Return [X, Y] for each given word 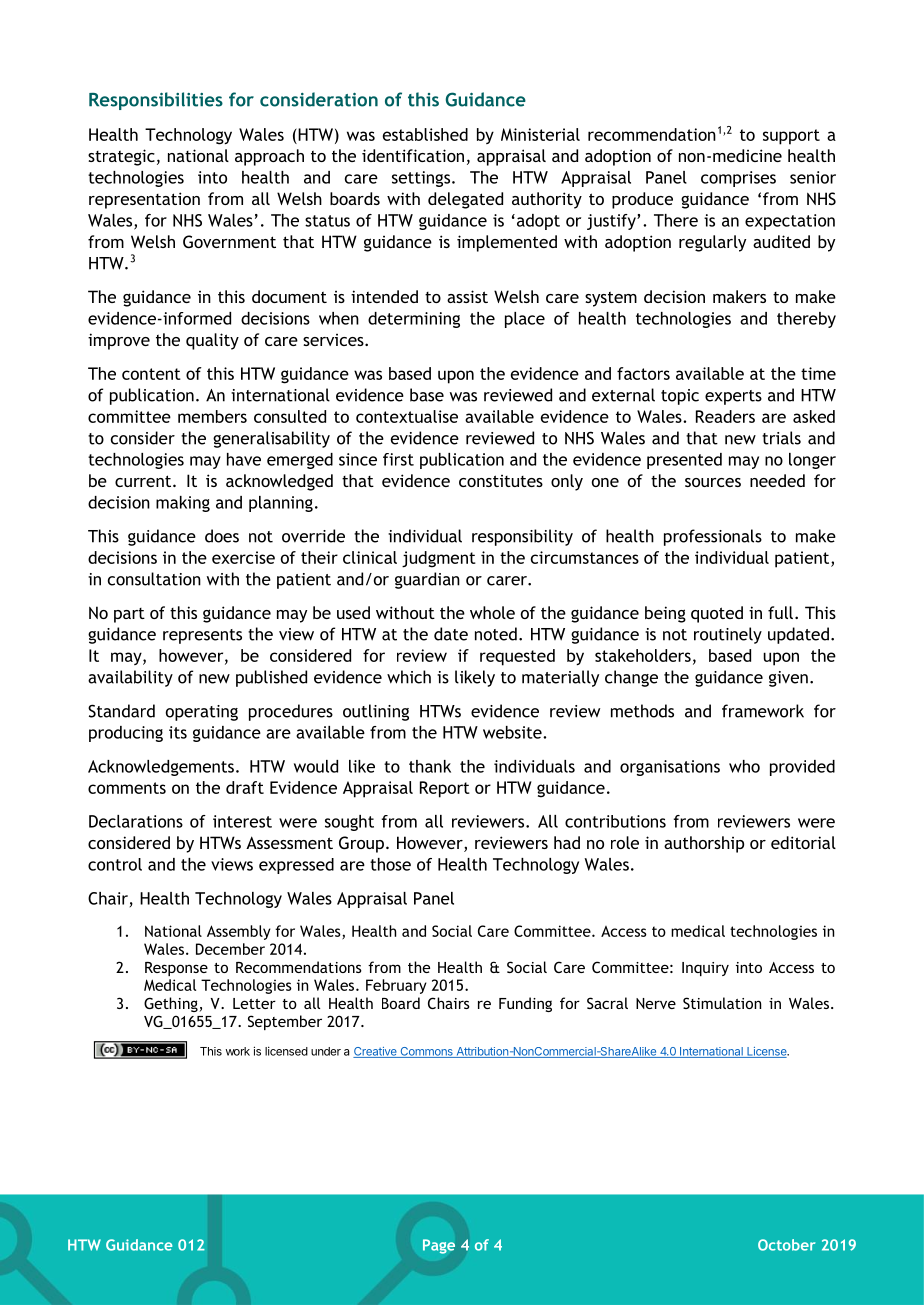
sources [713, 482]
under [326, 1051]
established [425, 134]
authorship [704, 844]
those [390, 864]
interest [242, 821]
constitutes [501, 481]
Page [439, 1246]
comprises [738, 179]
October [787, 1245]
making [183, 504]
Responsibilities [156, 101]
